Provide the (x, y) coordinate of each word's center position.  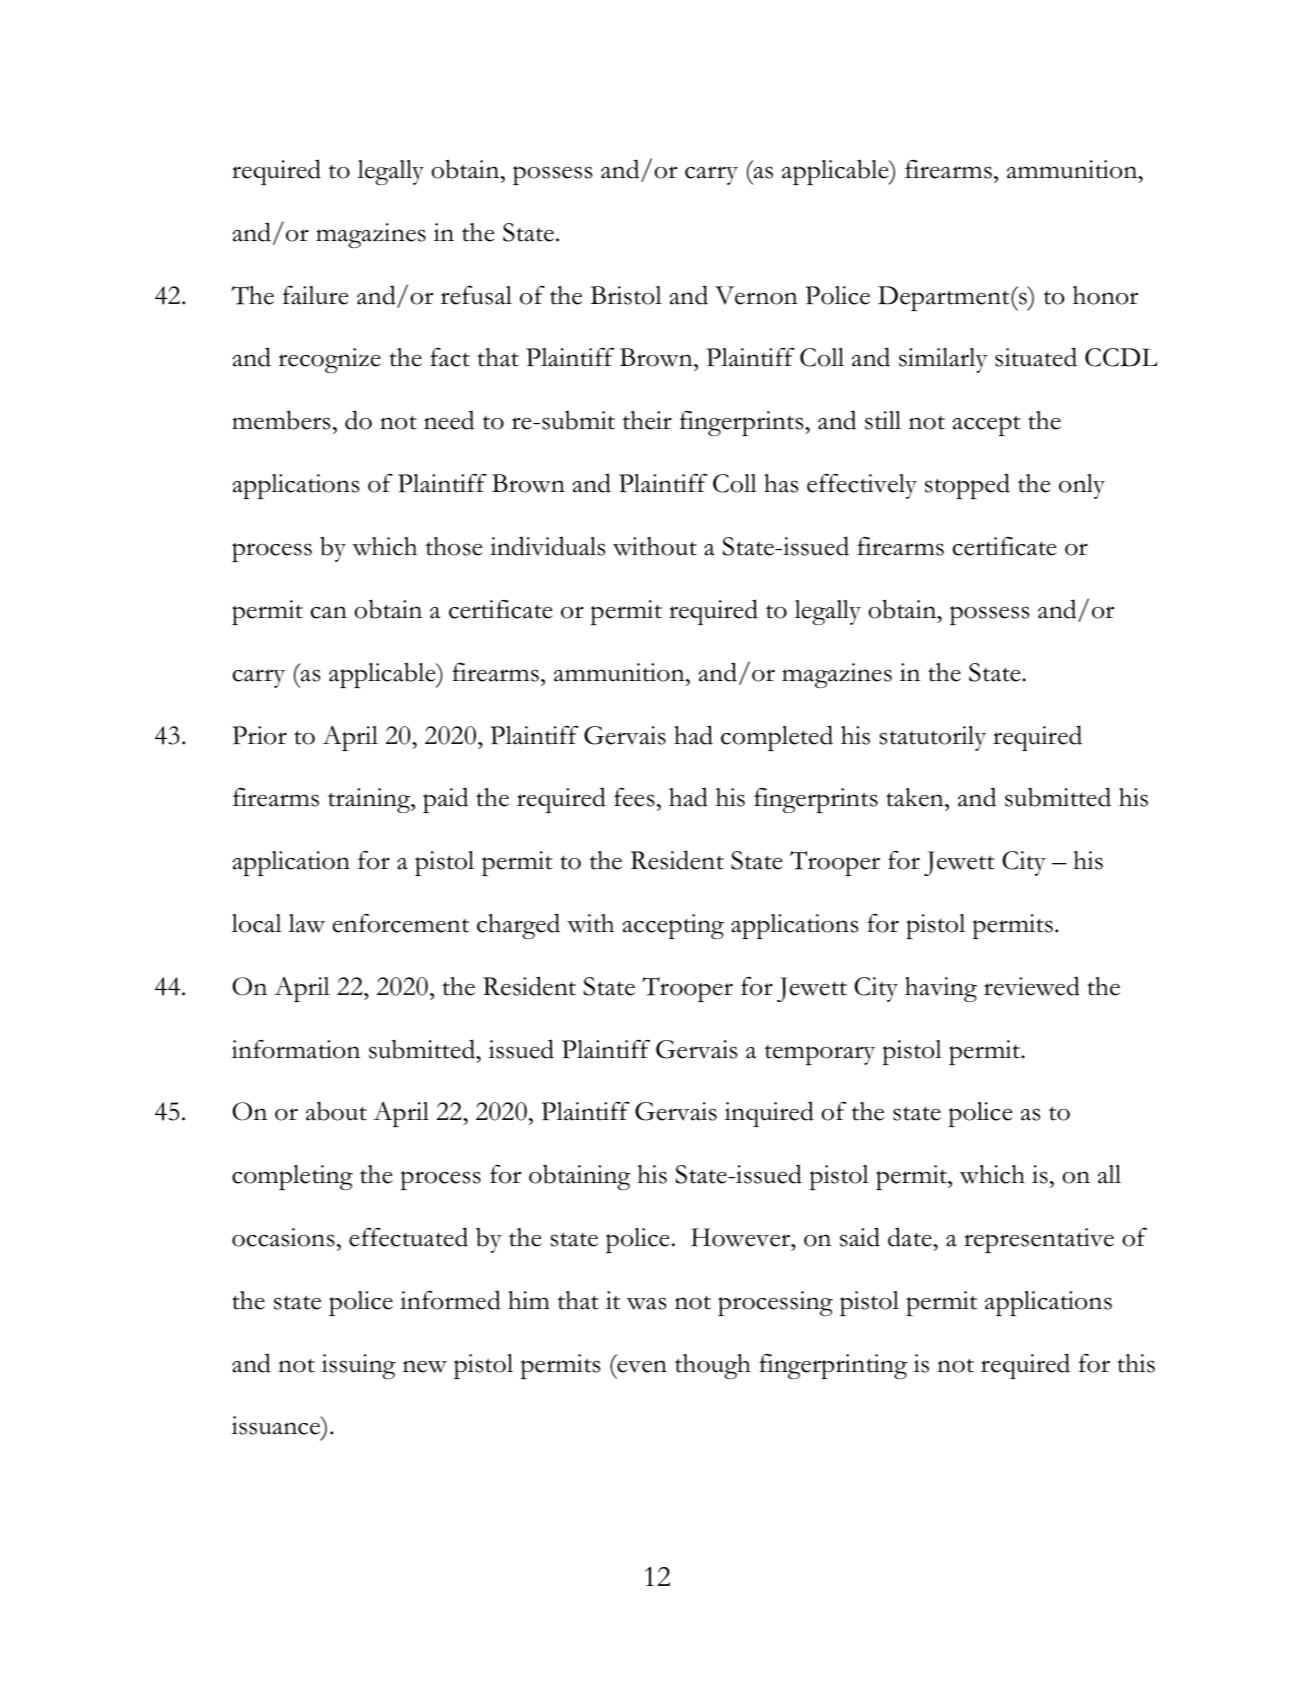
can (329, 612)
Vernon (756, 295)
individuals (547, 546)
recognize (329, 360)
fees (634, 797)
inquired (769, 1114)
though (713, 1366)
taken (916, 797)
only (1082, 486)
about (336, 1111)
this (1136, 1363)
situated (1036, 357)
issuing (358, 1366)
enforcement (401, 923)
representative (1039, 1240)
